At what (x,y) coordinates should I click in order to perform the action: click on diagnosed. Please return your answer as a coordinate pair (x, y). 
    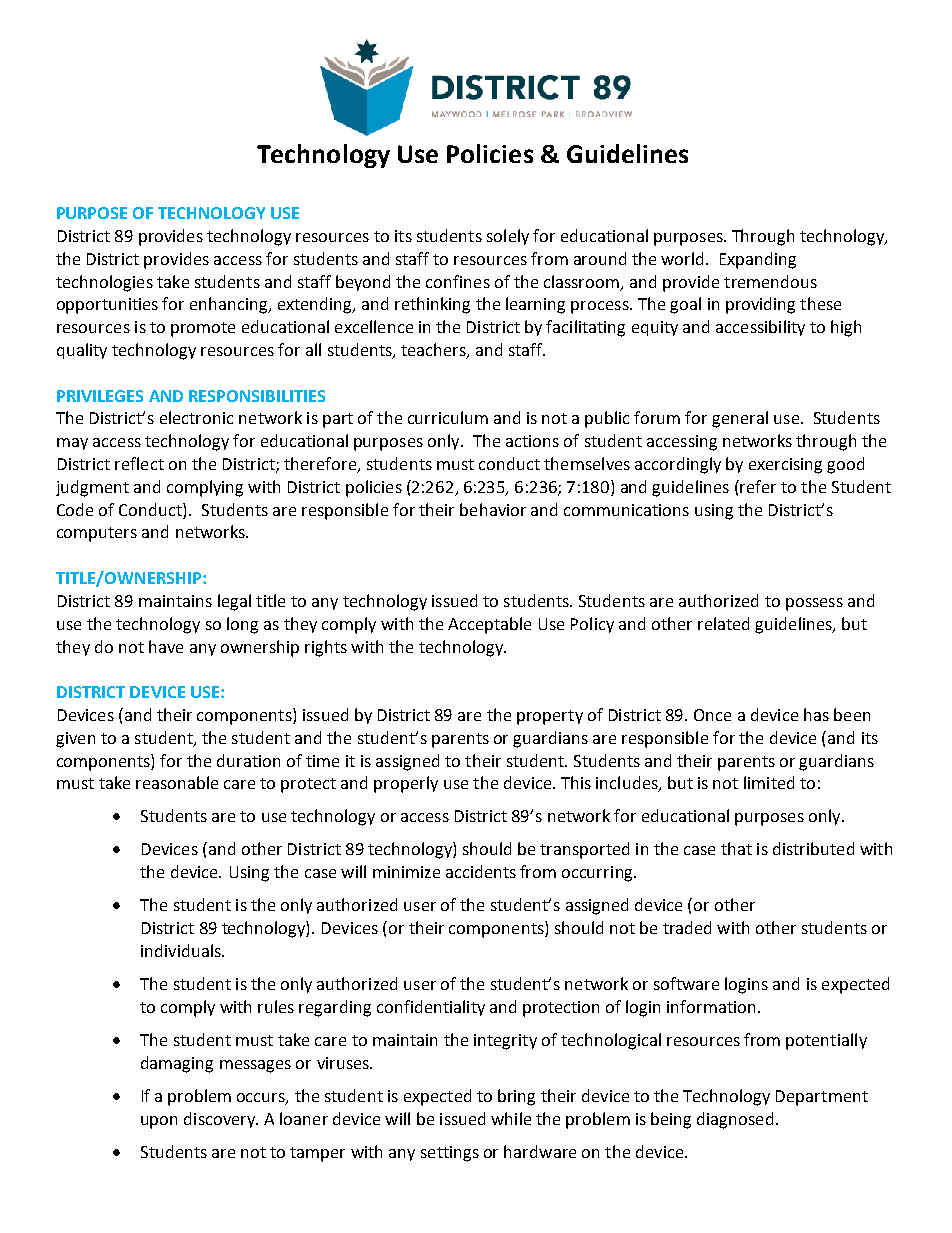
    Looking at the image, I should click on (735, 1120).
